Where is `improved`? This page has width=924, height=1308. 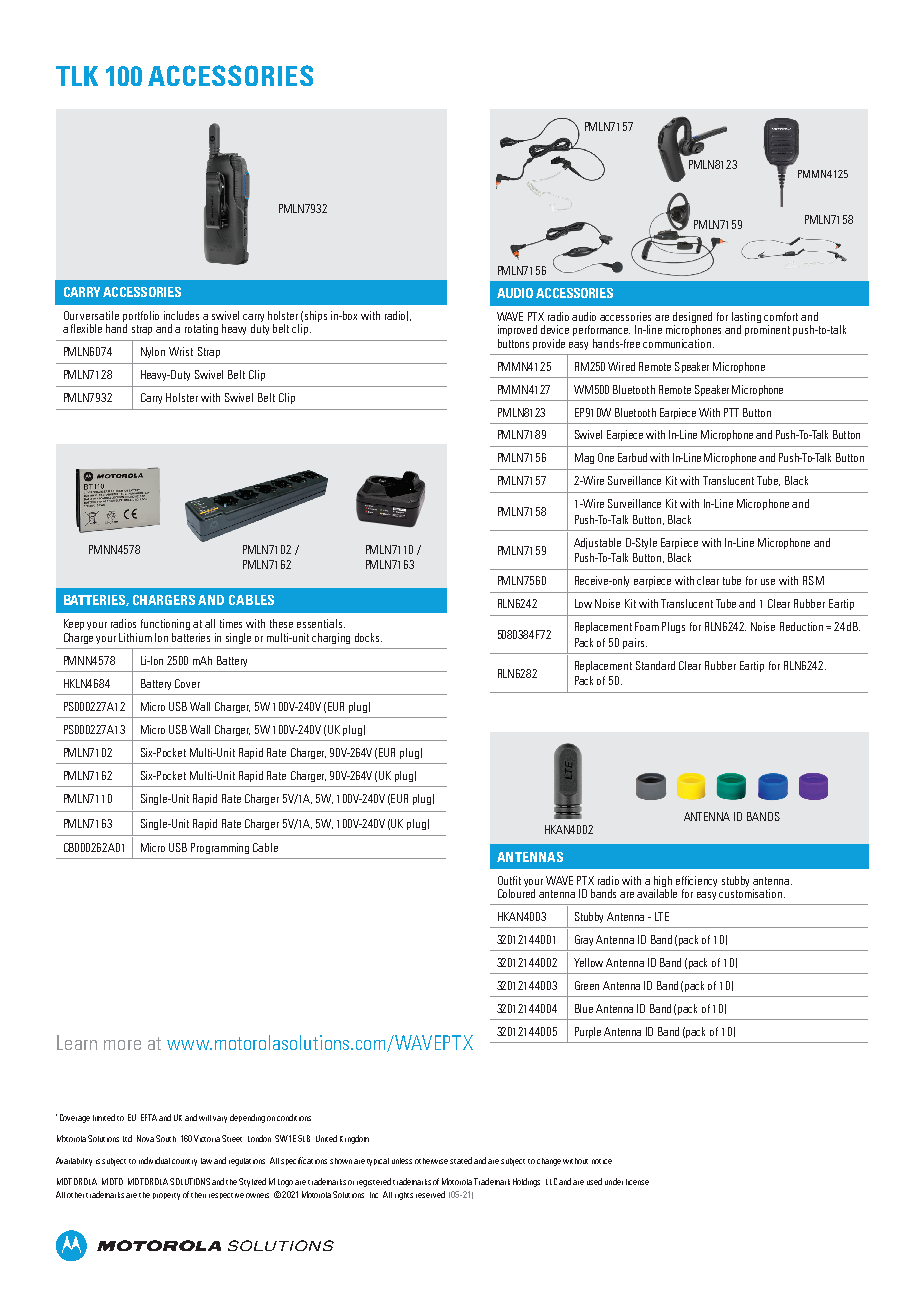 improved is located at coordinates (517, 330).
